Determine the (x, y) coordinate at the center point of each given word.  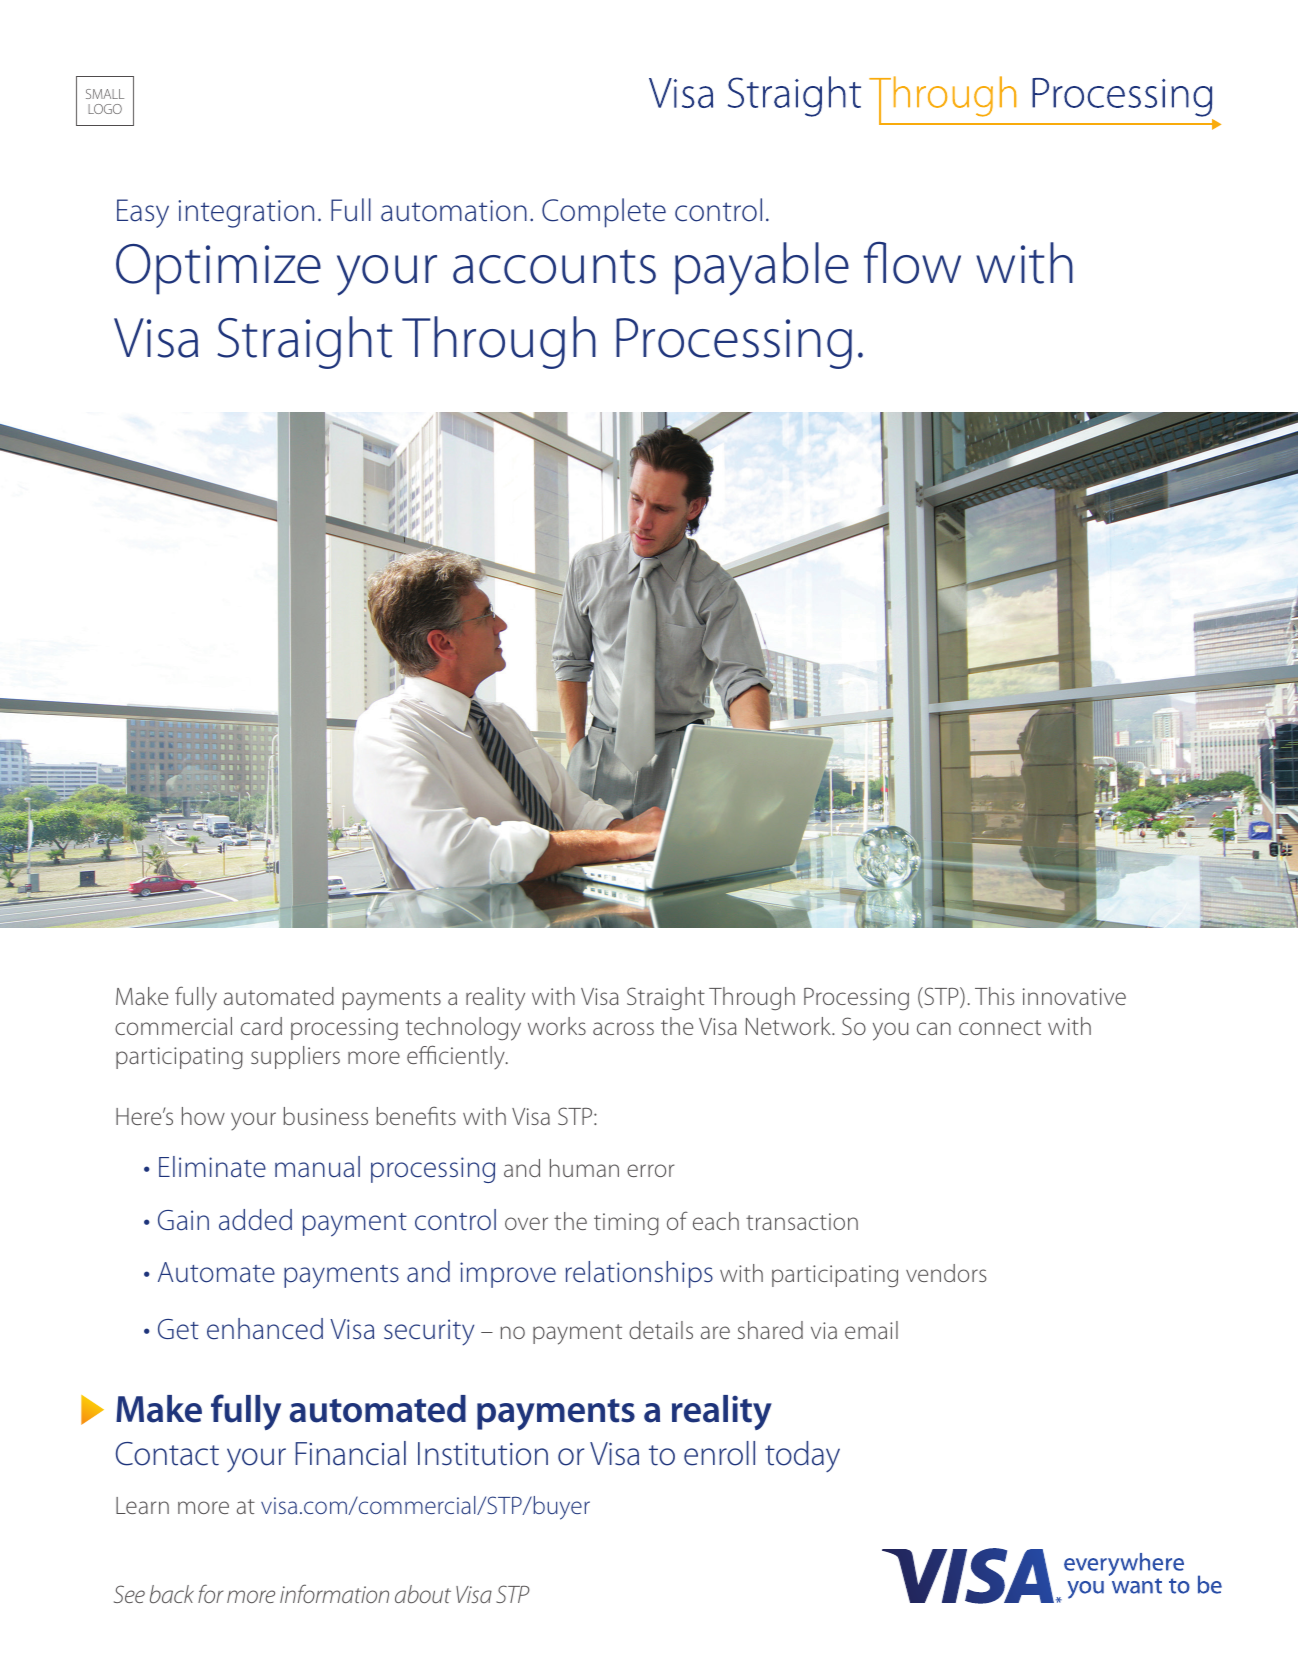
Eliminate (212, 1167)
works (557, 1026)
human (584, 1168)
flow (912, 262)
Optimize (218, 269)
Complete (604, 213)
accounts (554, 267)
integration (246, 214)
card (261, 1026)
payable (762, 269)
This (995, 996)
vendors (946, 1273)
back (172, 1594)
